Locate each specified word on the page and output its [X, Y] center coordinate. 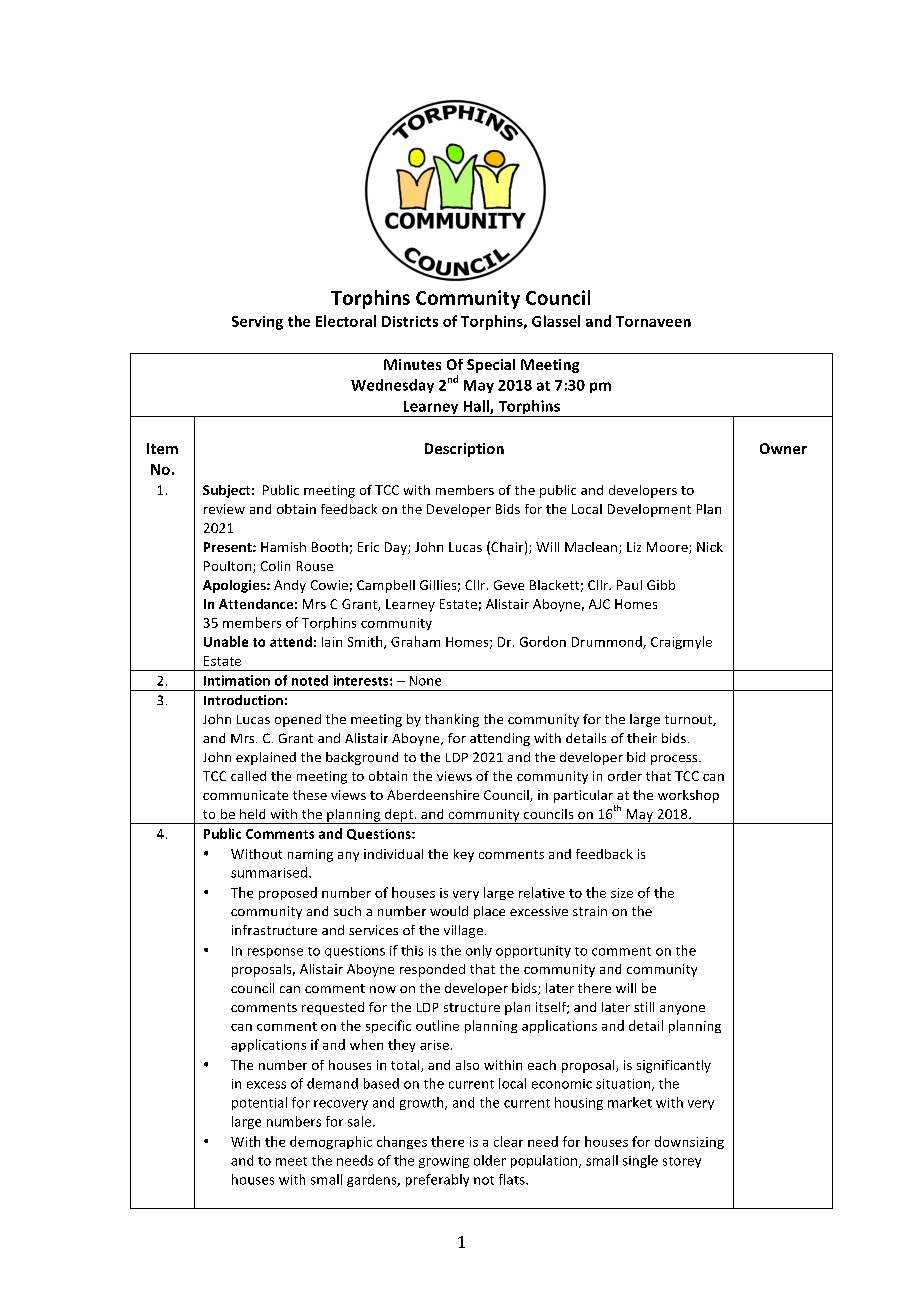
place [489, 912]
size [622, 893]
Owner [783, 448]
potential [259, 1103]
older [490, 1160]
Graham [415, 641]
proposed [288, 893]
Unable [226, 641]
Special [491, 366]
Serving [257, 323]
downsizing [689, 1142]
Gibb [661, 585]
